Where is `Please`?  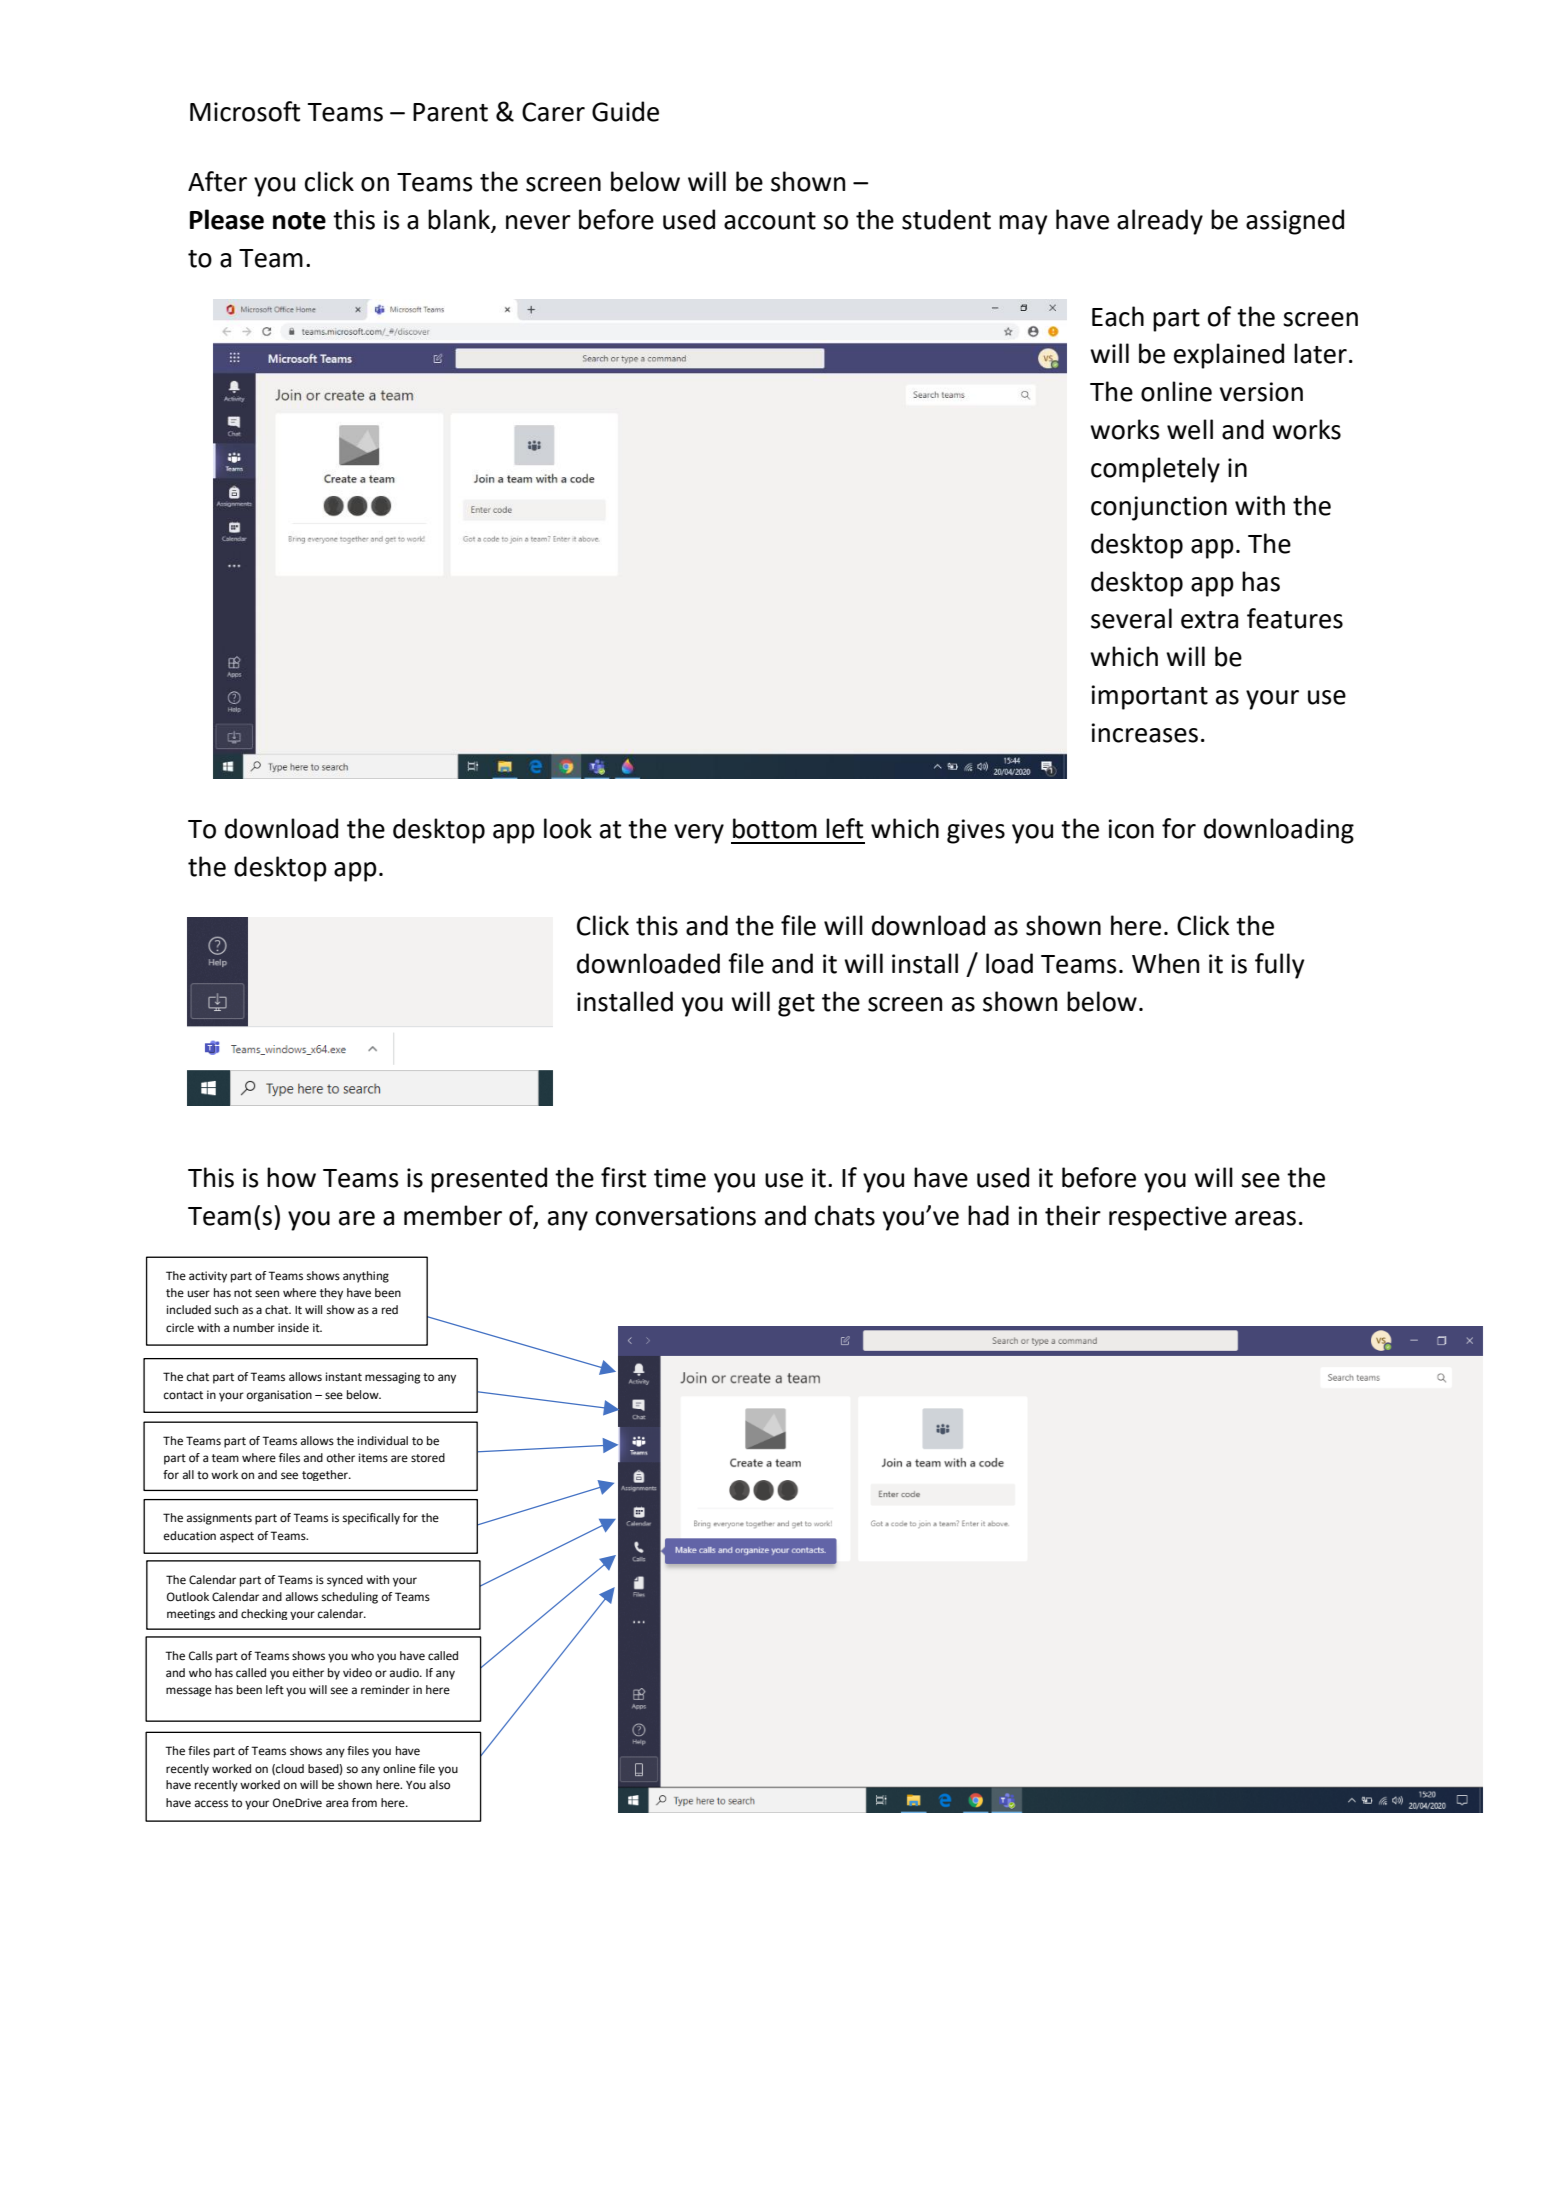
Please is located at coordinates (227, 219).
